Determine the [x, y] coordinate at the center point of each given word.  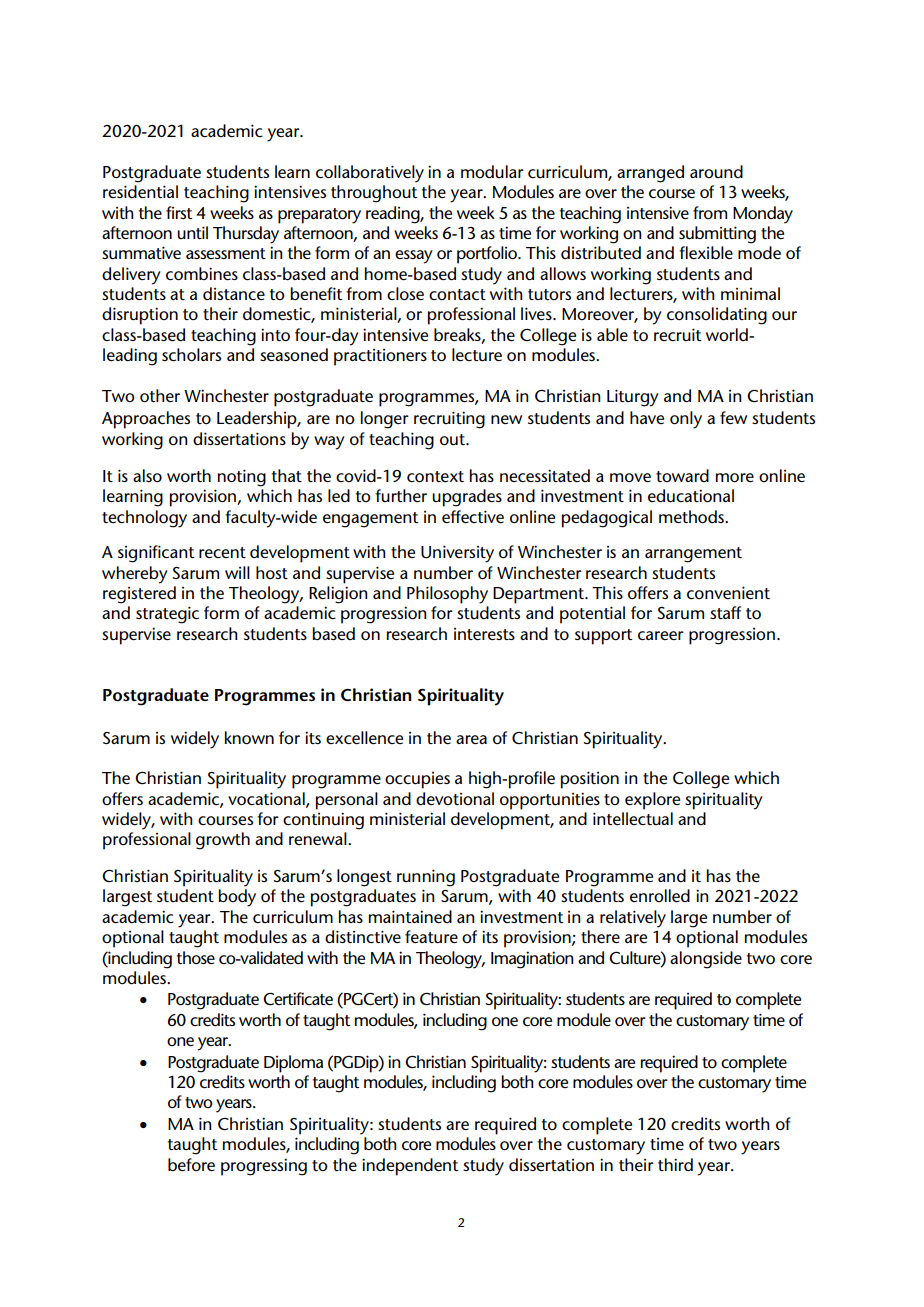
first [179, 212]
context [435, 477]
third [675, 1164]
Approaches [146, 420]
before [191, 1165]
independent [410, 1167]
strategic [167, 615]
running [426, 878]
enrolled [660, 896]
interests [484, 634]
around [716, 171]
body [237, 898]
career [661, 636]
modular [492, 171]
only [686, 420]
